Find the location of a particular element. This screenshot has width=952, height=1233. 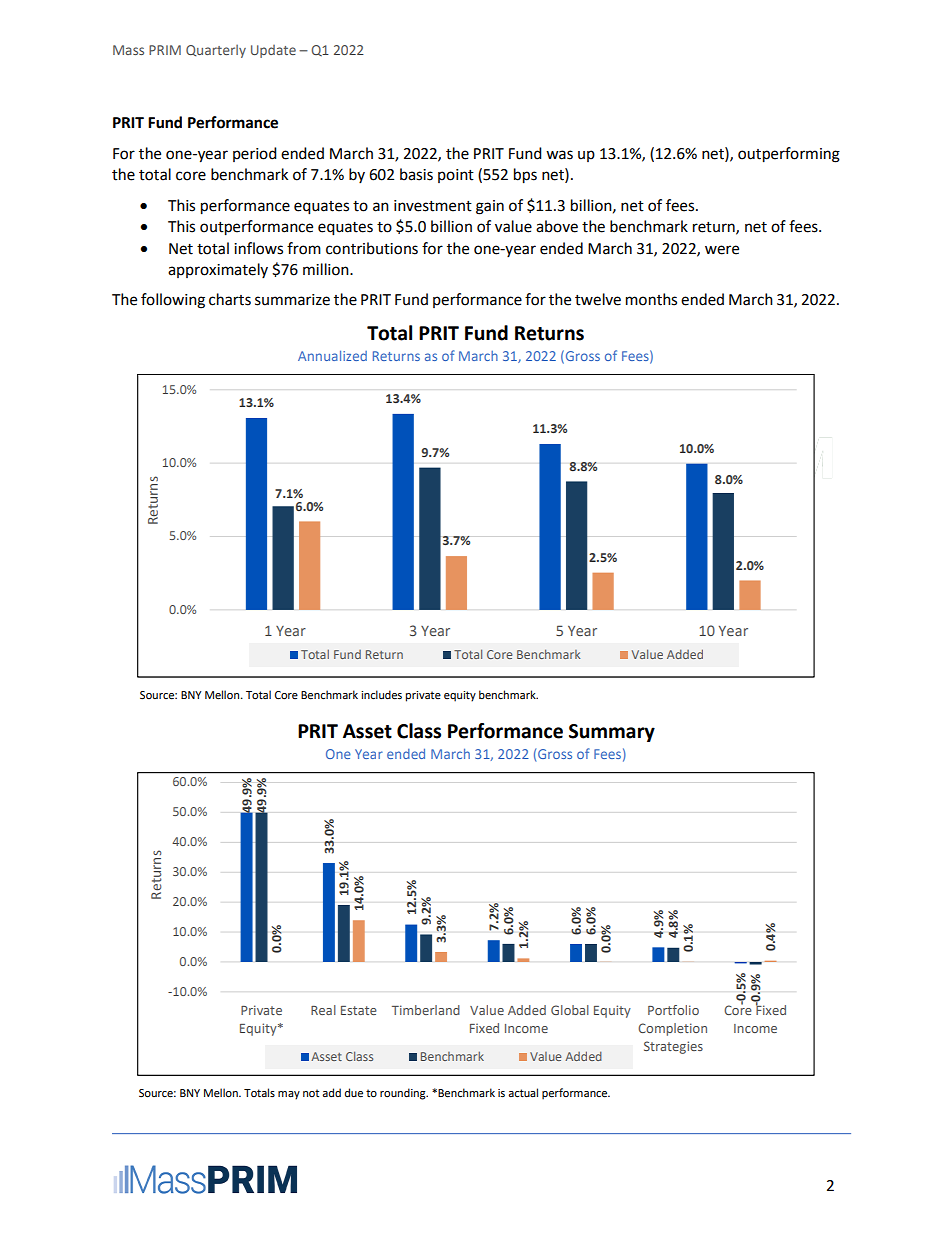

rounding is located at coordinates (404, 1094).
